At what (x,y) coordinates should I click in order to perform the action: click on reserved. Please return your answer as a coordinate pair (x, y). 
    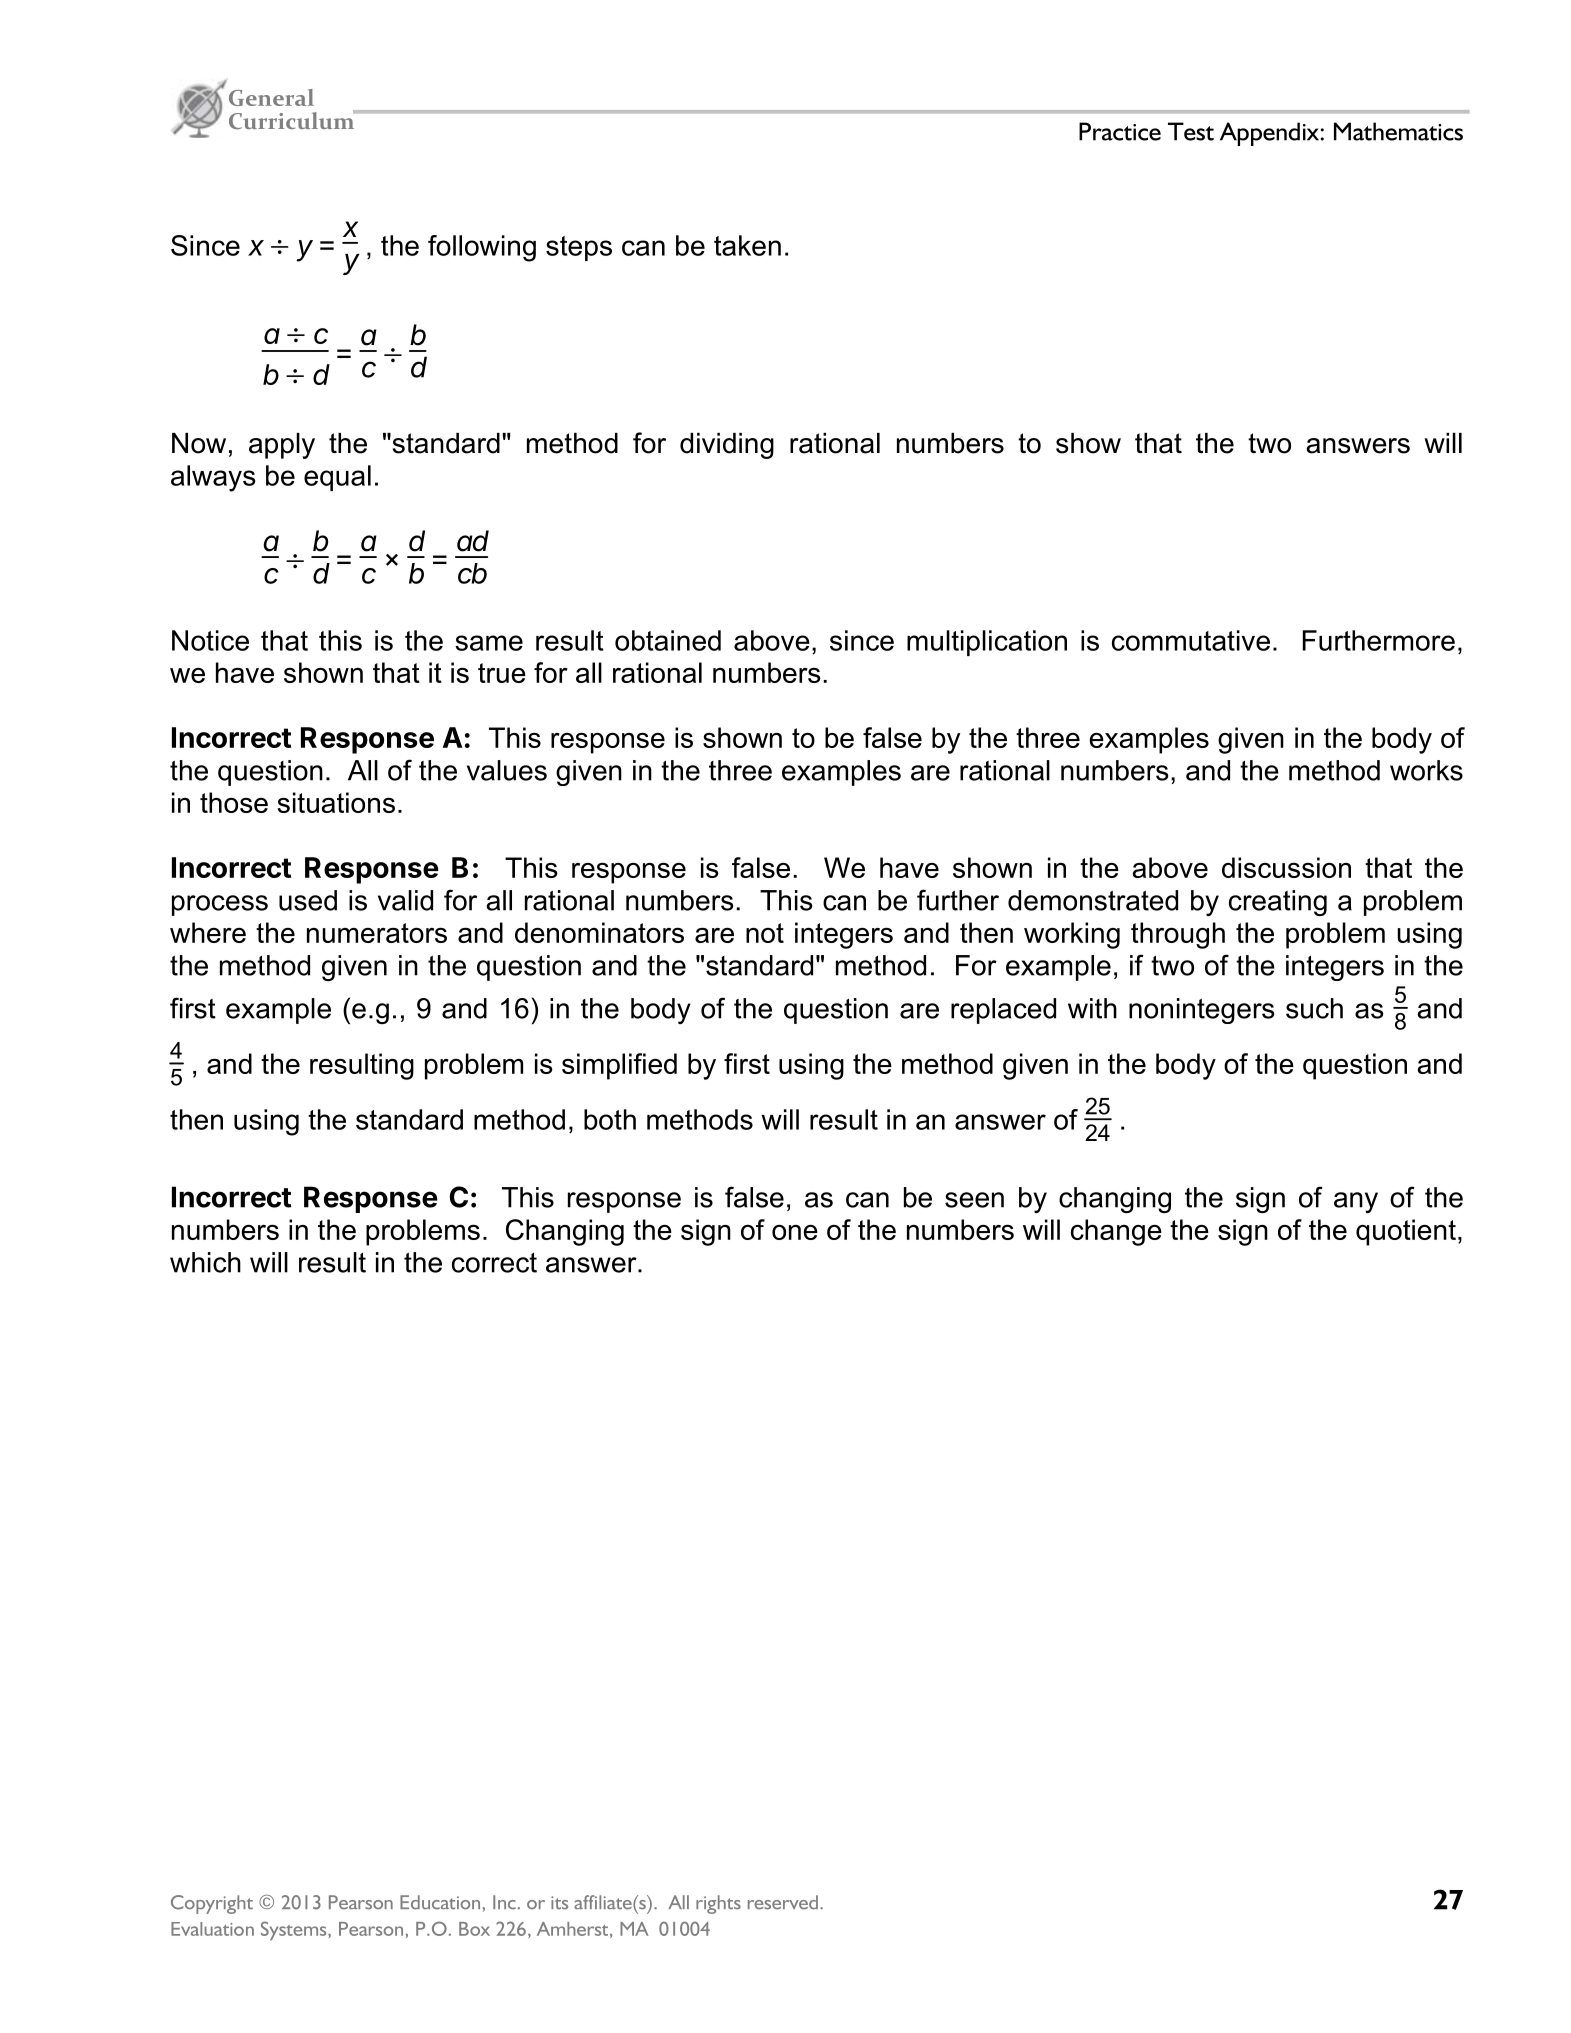
    Looking at the image, I should click on (783, 1902).
